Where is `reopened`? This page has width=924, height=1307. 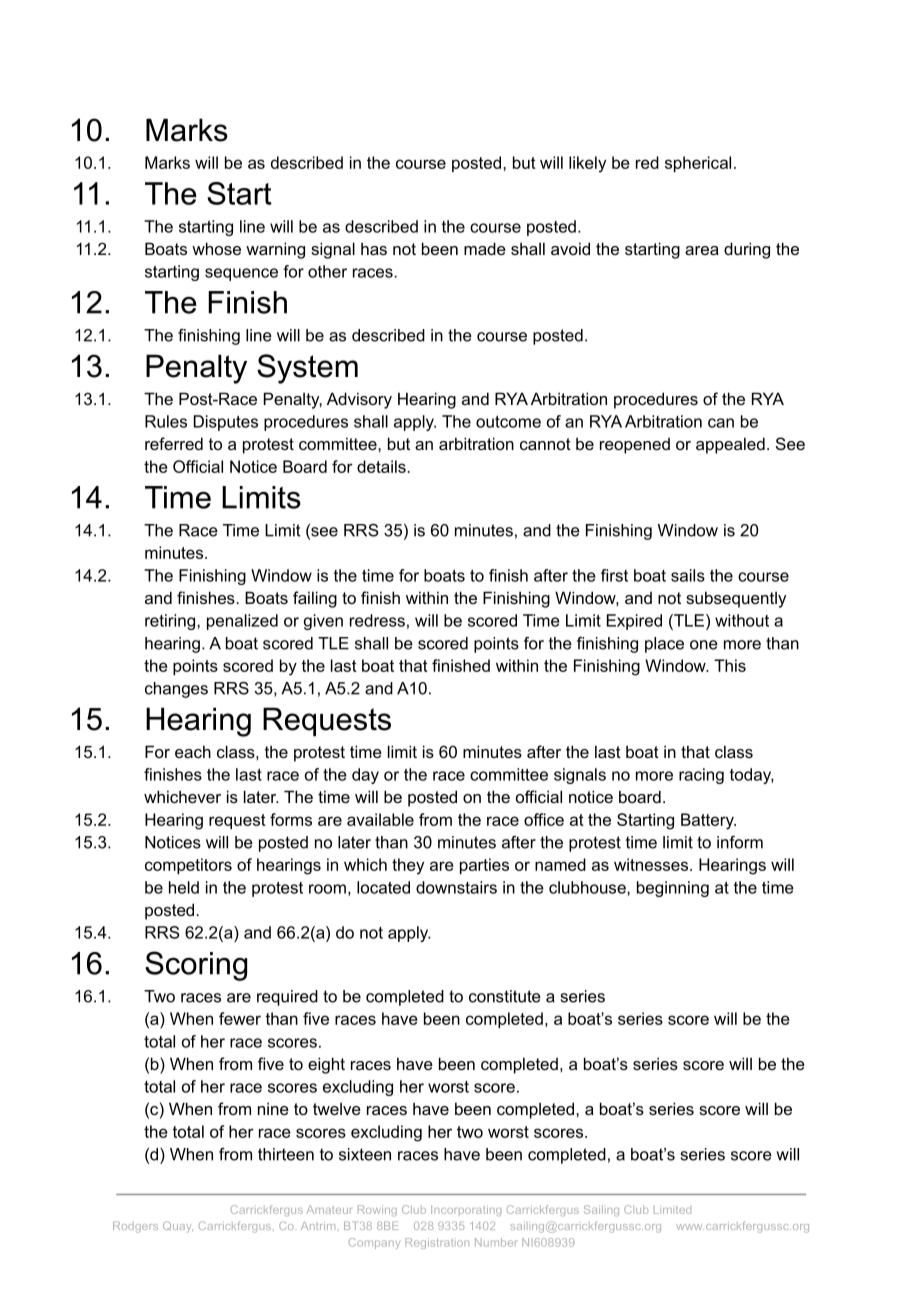
reopened is located at coordinates (635, 446).
